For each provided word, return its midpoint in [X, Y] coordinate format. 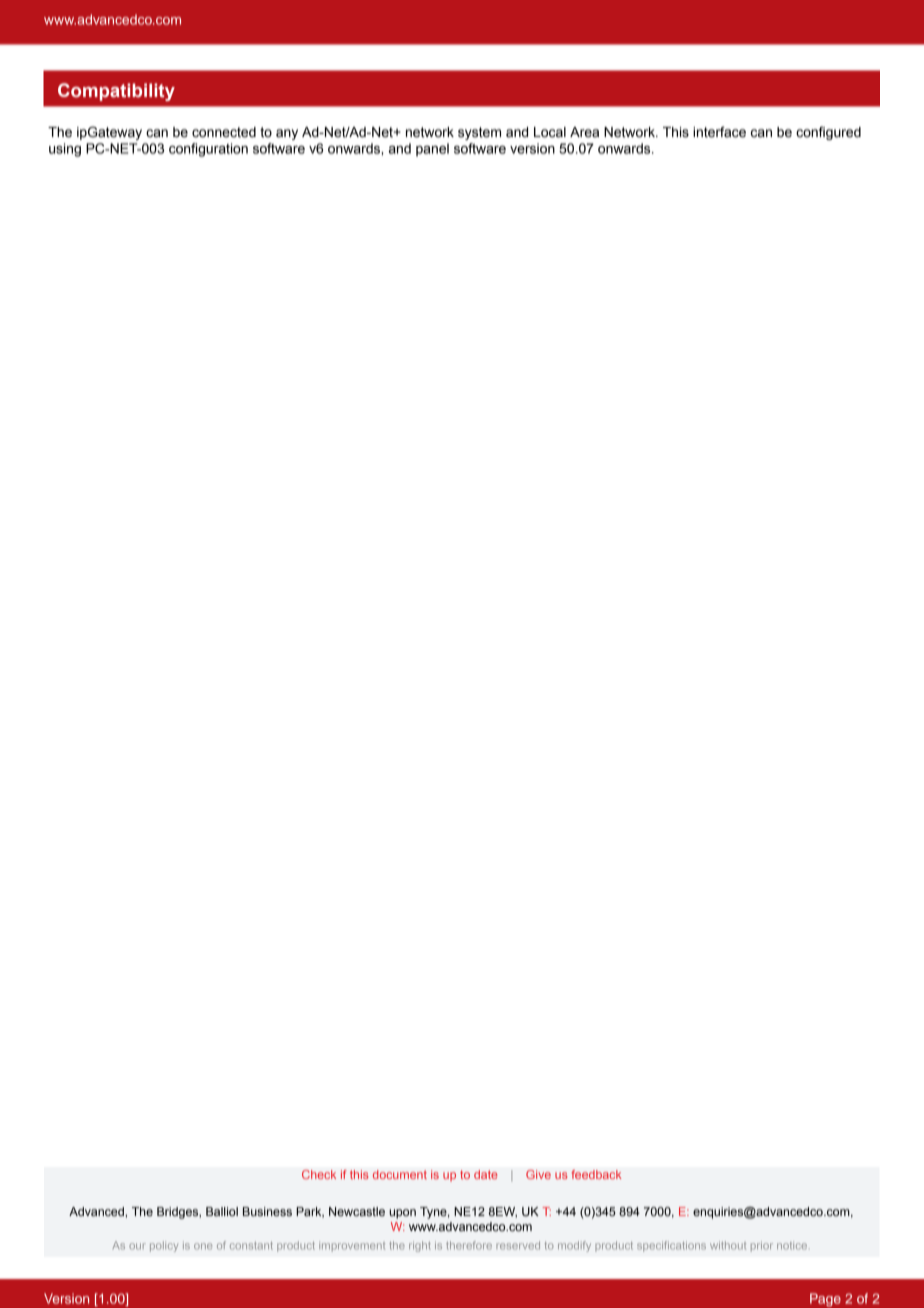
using [65, 150]
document [400, 1174]
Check [319, 1174]
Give [538, 1174]
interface [719, 132]
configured [828, 133]
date [486, 1174]
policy [164, 1246]
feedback [596, 1174]
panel [432, 150]
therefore [469, 1245]
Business [267, 1211]
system [479, 133]
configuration [208, 150]
